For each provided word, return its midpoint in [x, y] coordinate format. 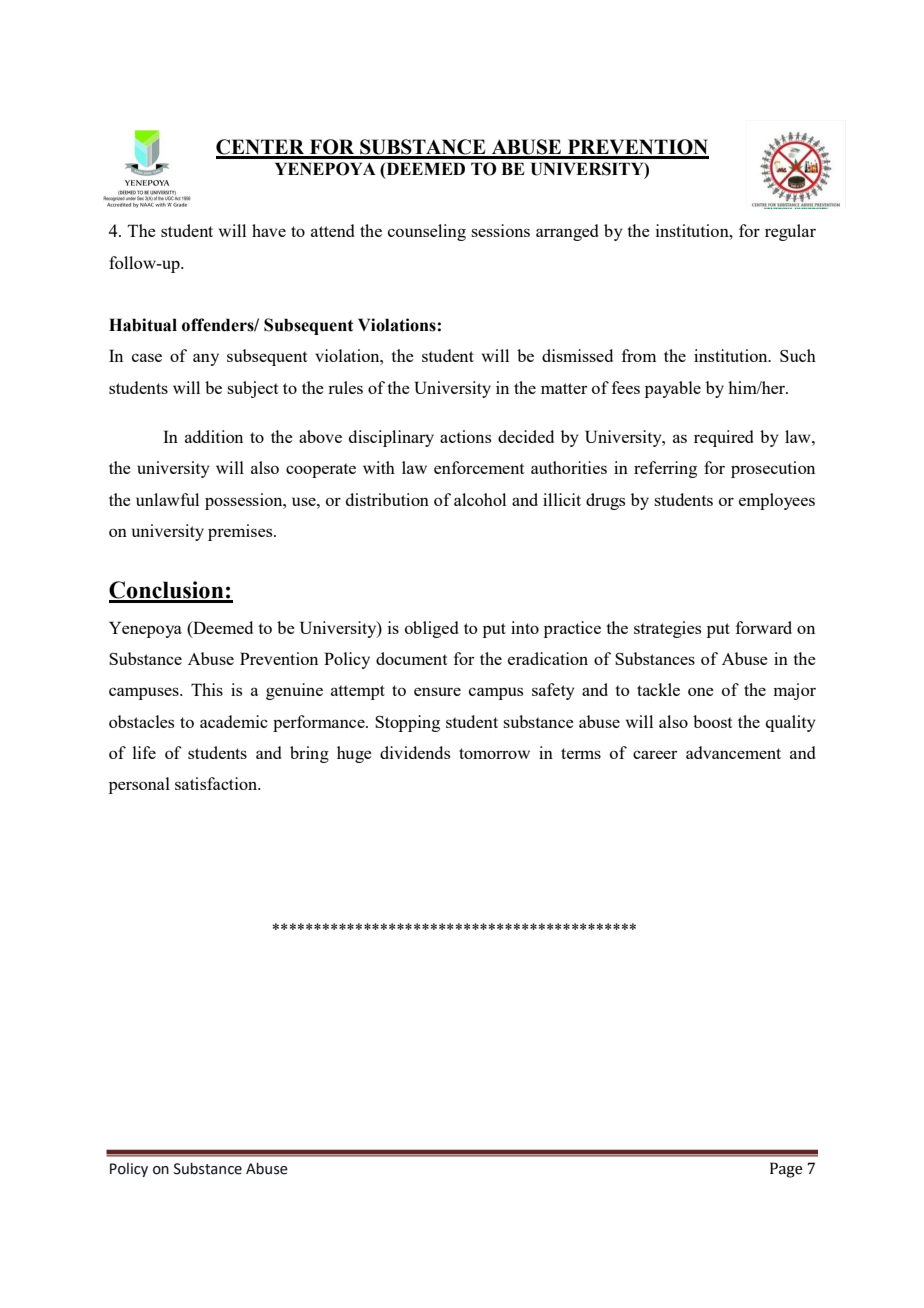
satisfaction [217, 783]
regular [790, 232]
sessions [500, 230]
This [207, 689]
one [701, 691]
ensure [437, 691]
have [269, 230]
